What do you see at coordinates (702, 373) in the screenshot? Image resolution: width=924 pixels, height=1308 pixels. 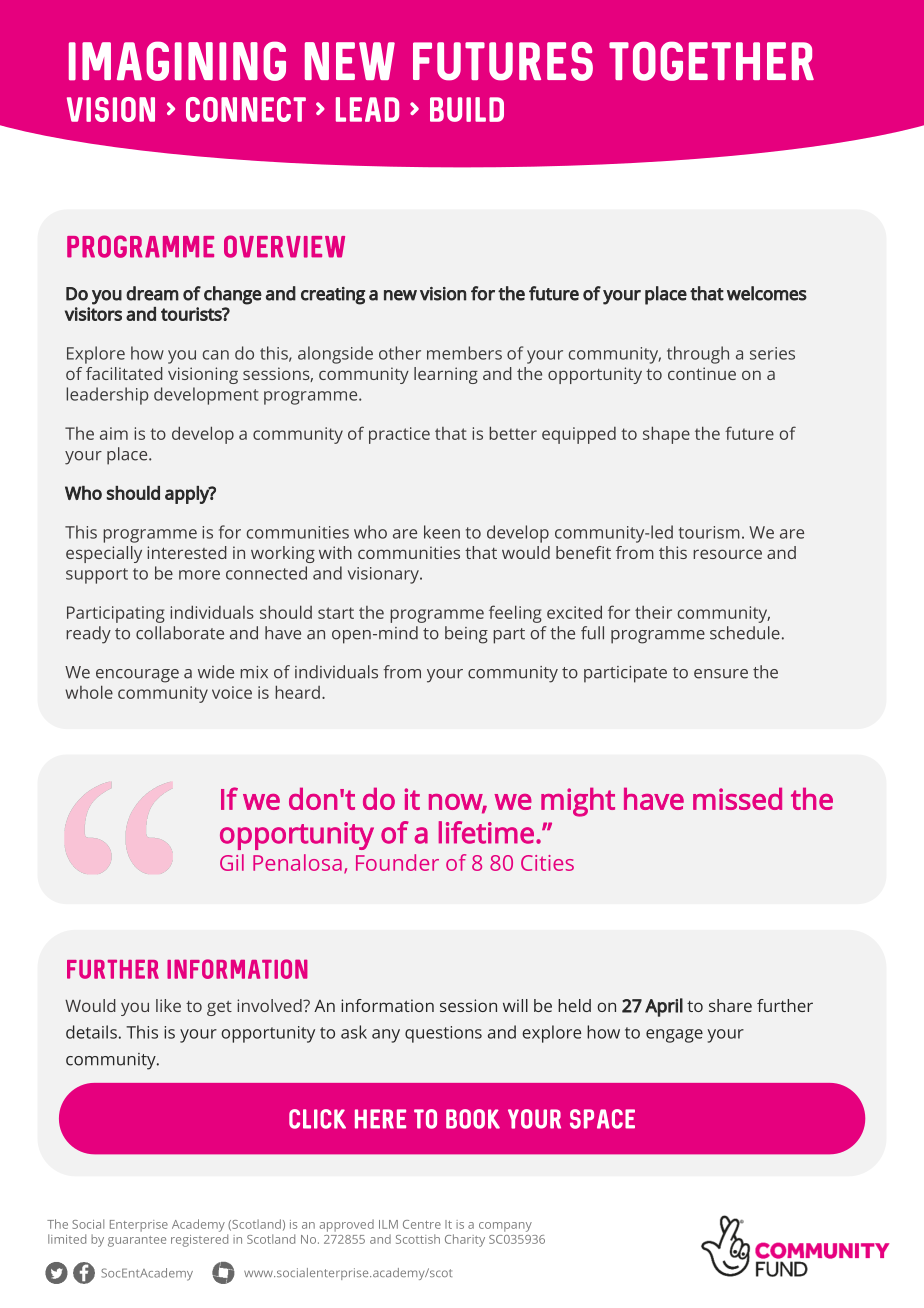 I see `continue` at bounding box center [702, 373].
